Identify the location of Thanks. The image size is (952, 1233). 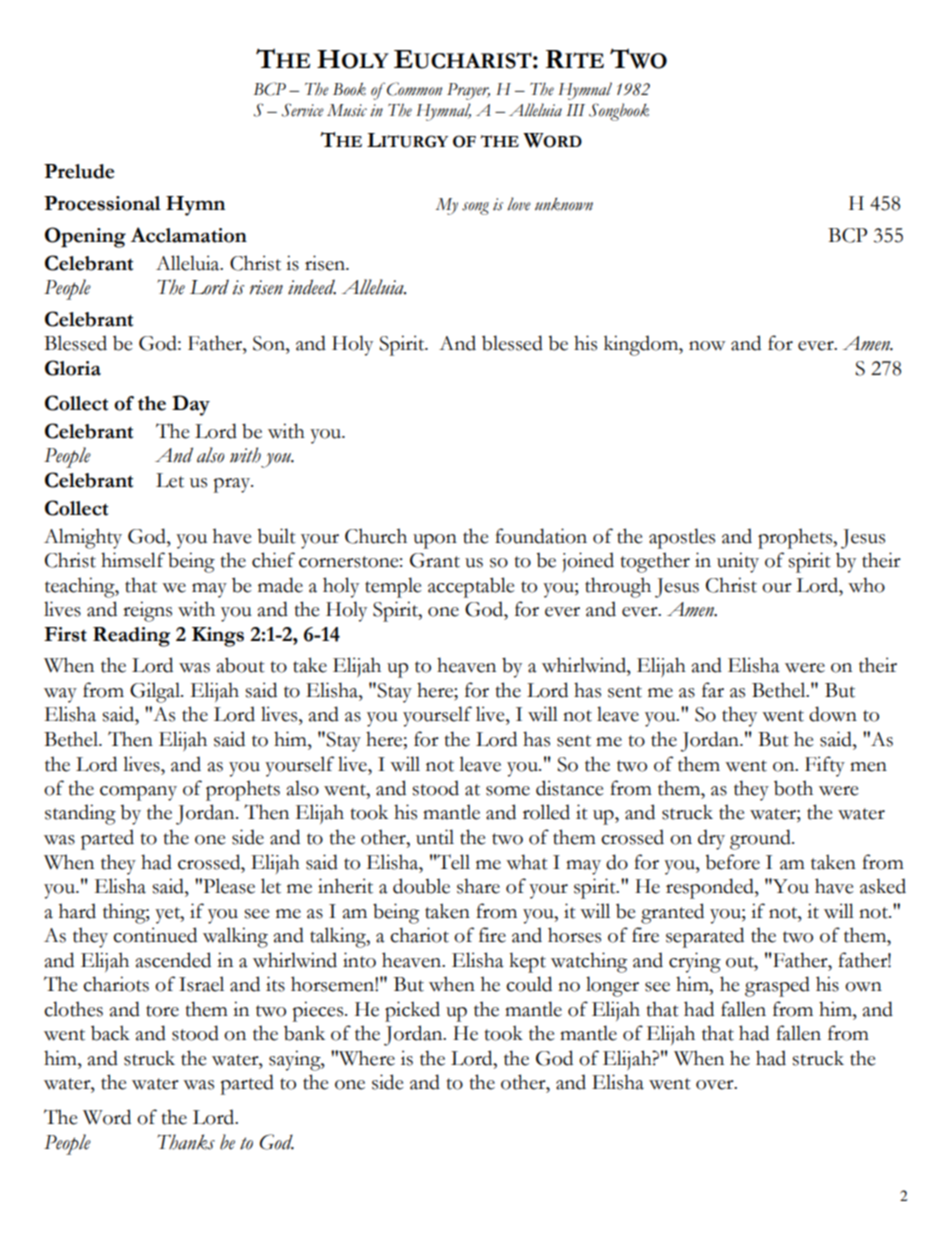
(186, 1142).
